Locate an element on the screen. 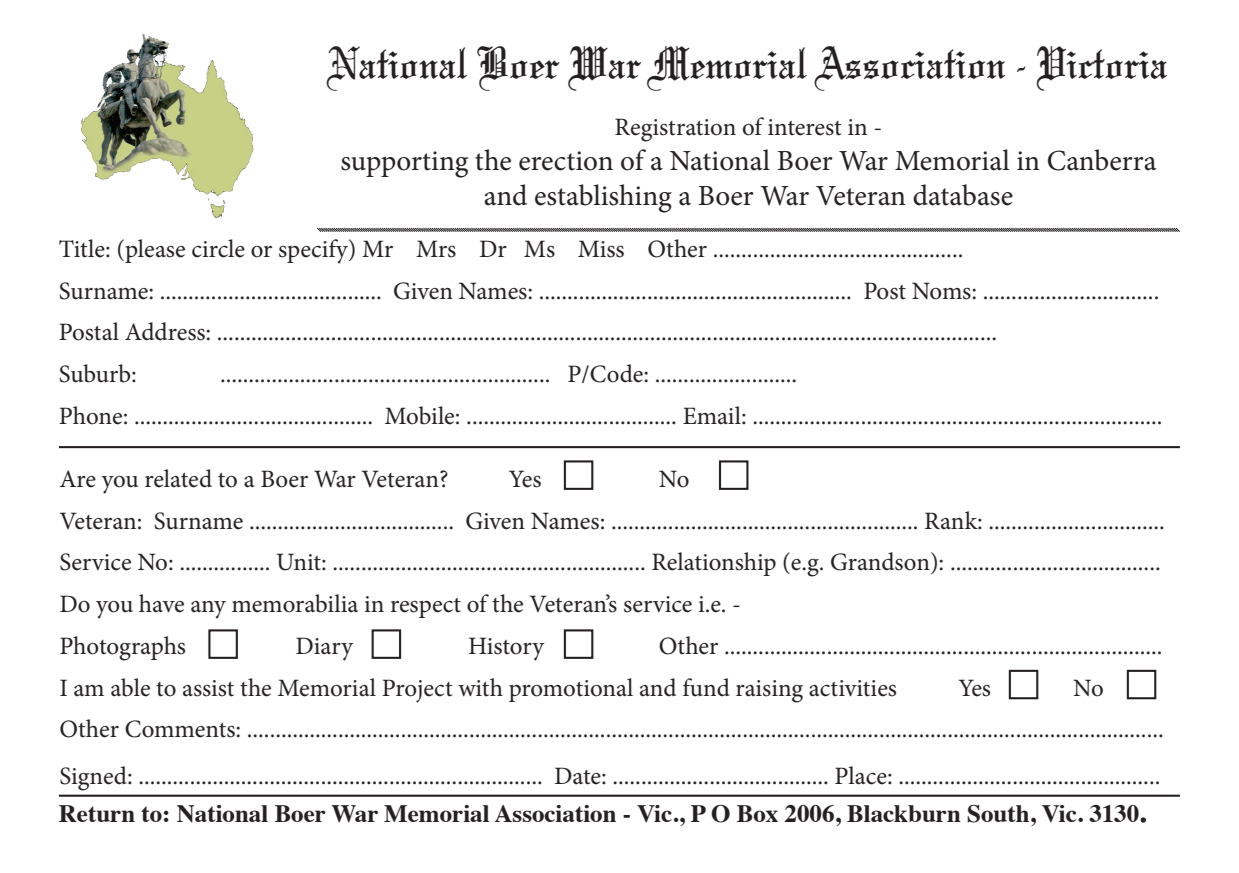 The height and width of the screenshot is (873, 1239). respect is located at coordinates (426, 608).
